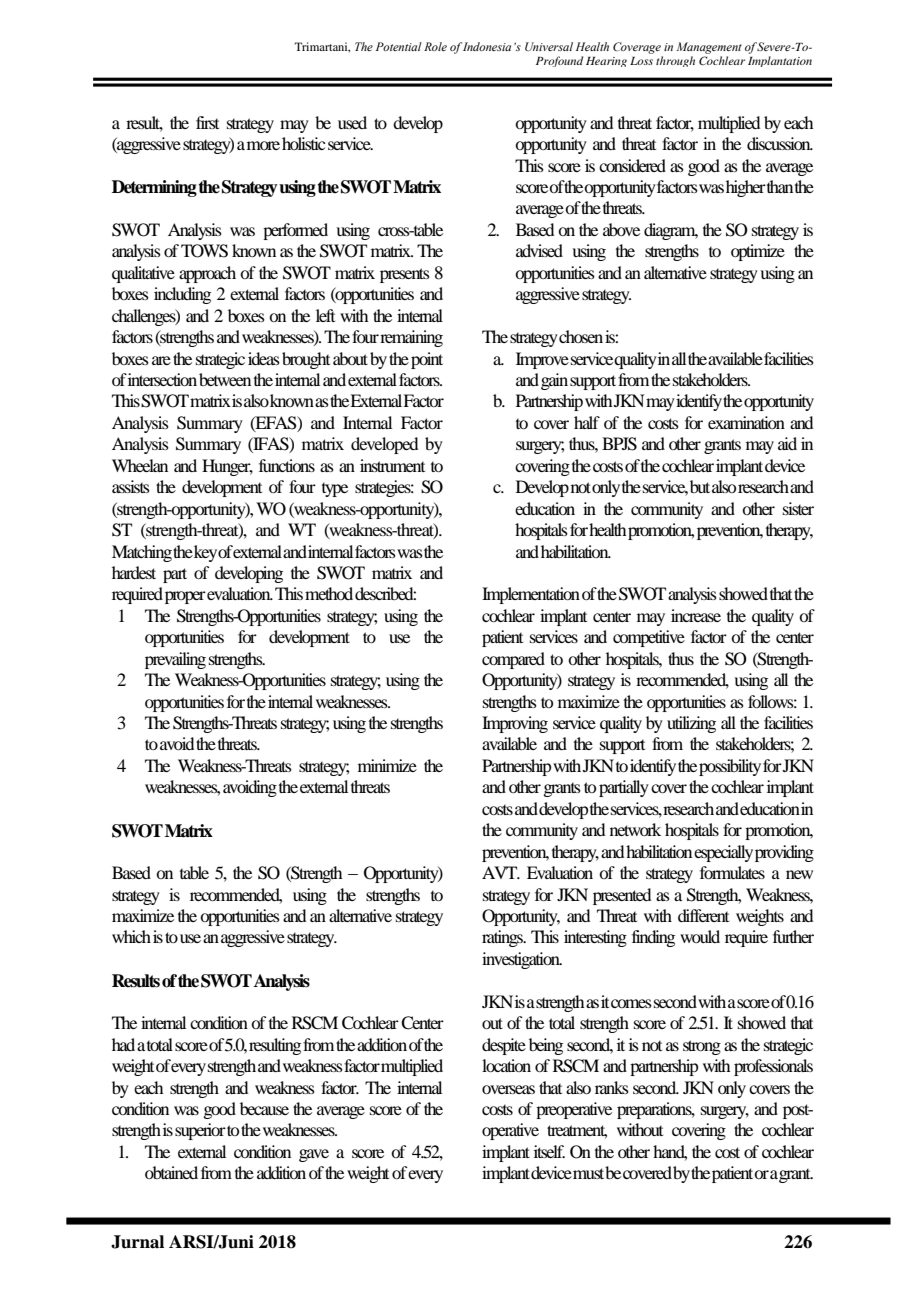 The height and width of the screenshot is (1308, 924). Describe the element at coordinates (435, 46) in the screenshot. I see `Role` at that location.
